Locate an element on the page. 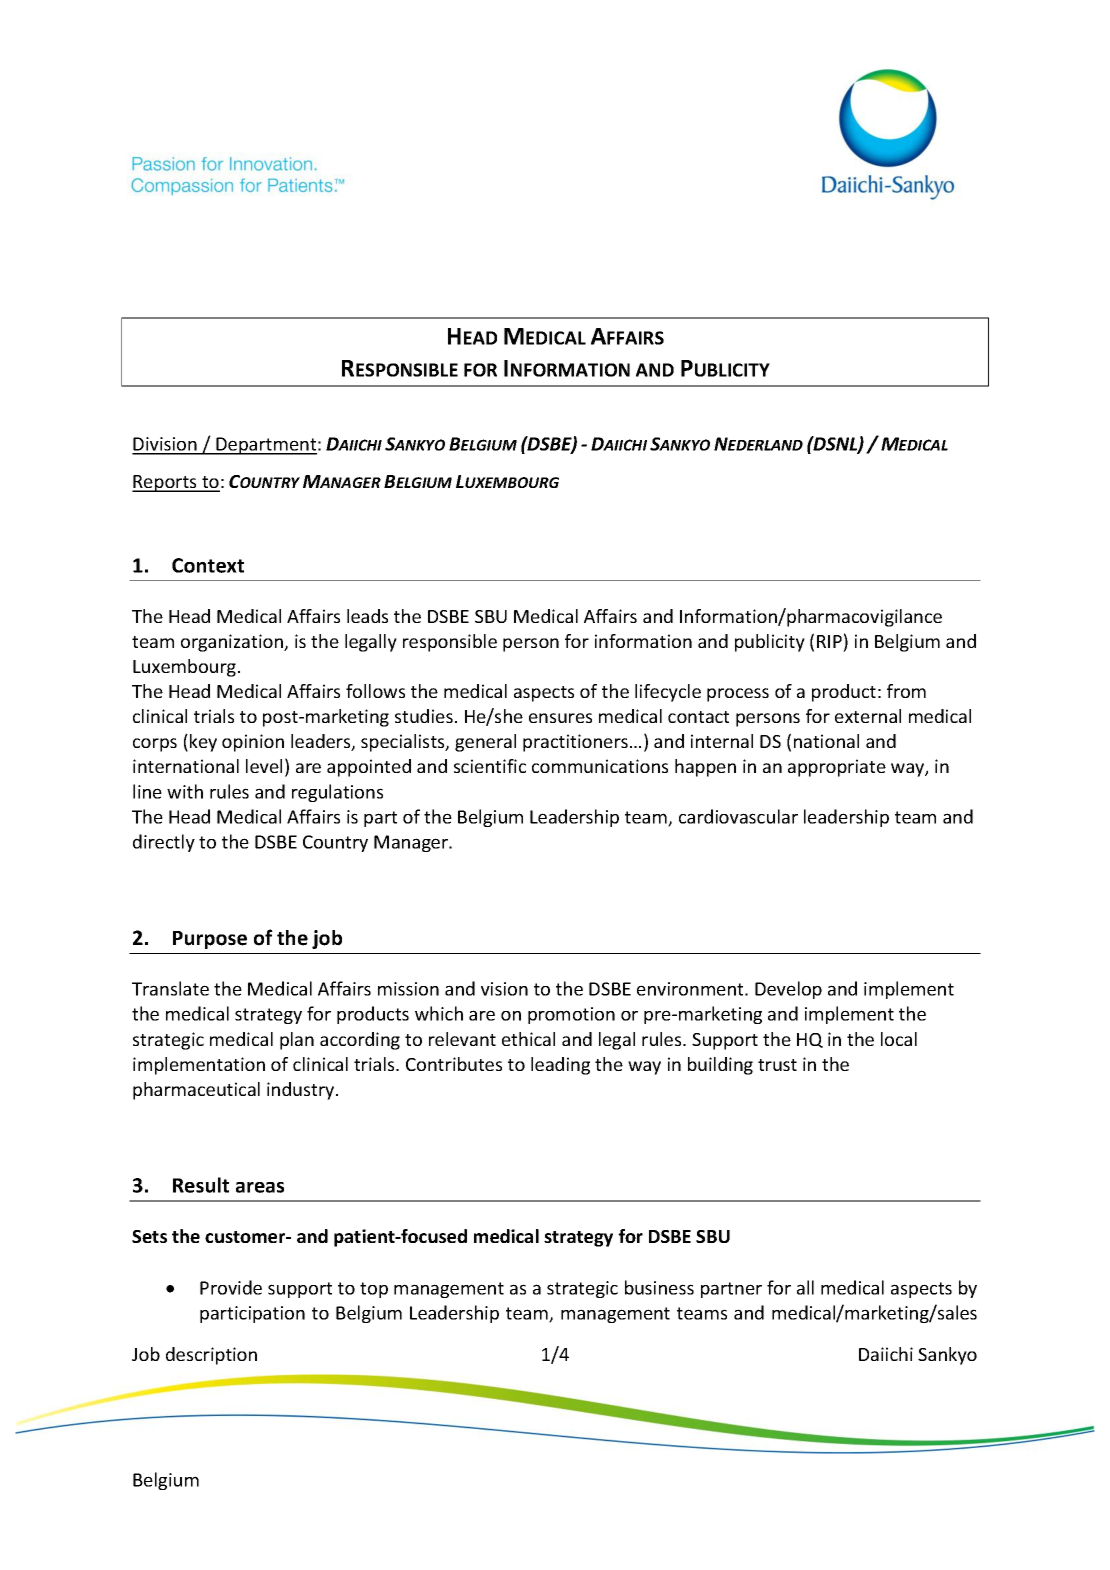 The width and height of the document is (1110, 1570). business is located at coordinates (659, 1287).
